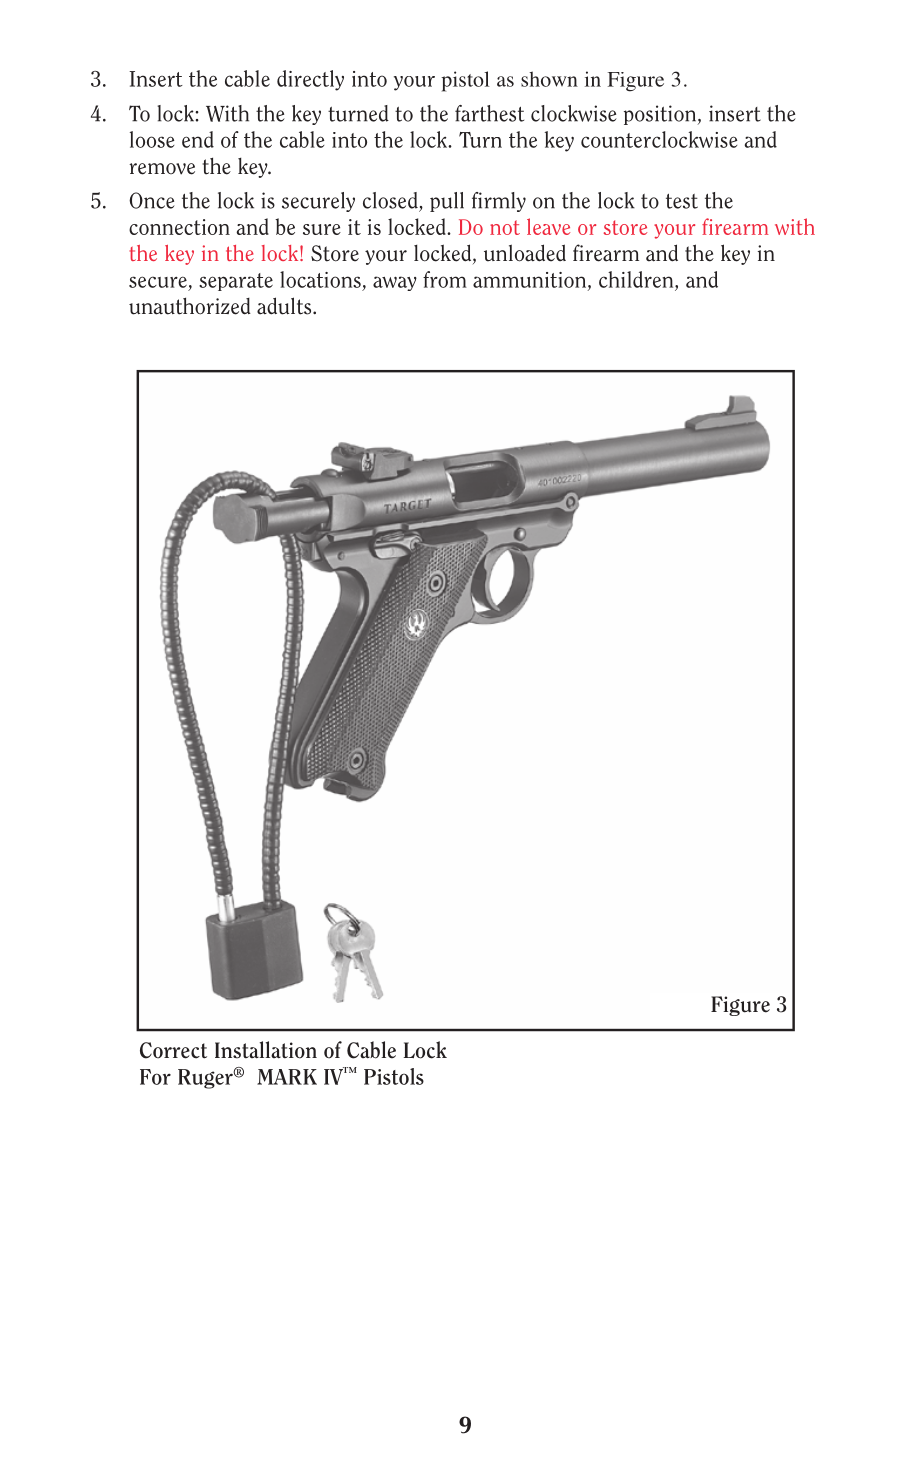 This screenshot has width=924, height=1474. I want to click on shown, so click(549, 79).
